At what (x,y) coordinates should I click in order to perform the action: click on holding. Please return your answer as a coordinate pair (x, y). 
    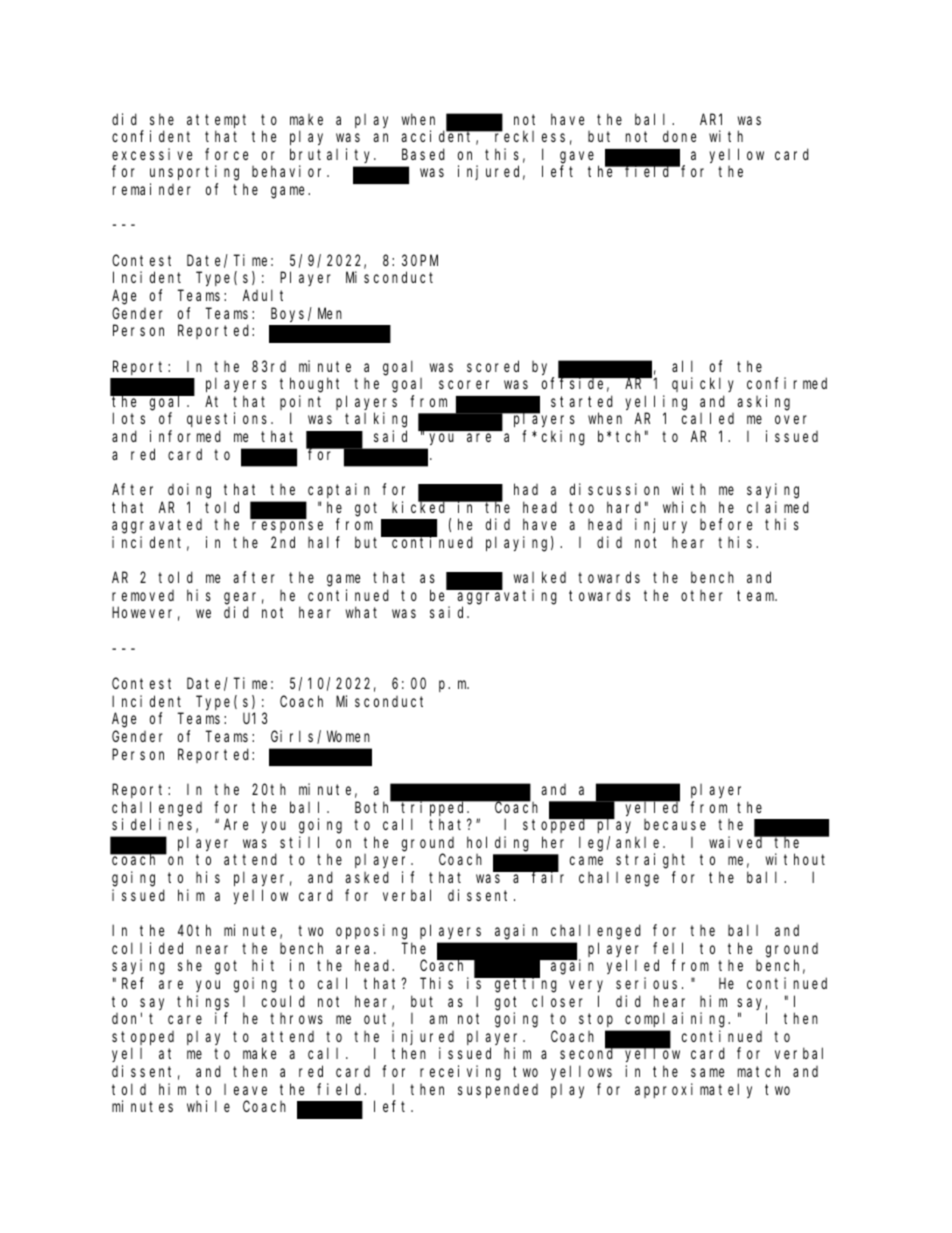
    Looking at the image, I should click on (498, 844).
